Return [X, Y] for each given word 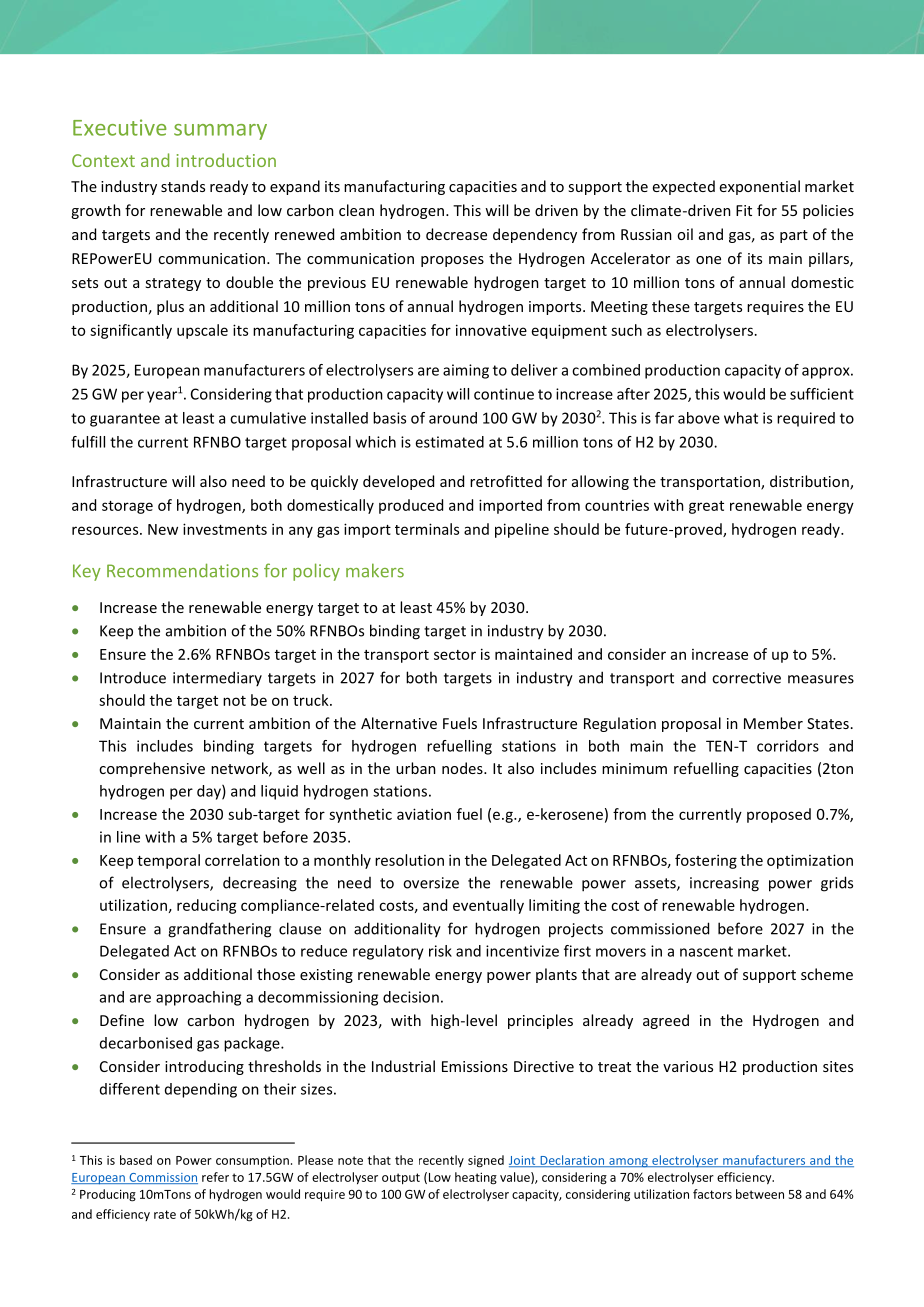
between [760, 1194]
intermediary [217, 678]
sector [455, 655]
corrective [746, 678]
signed [486, 1161]
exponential [760, 187]
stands [183, 186]
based [136, 1160]
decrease [456, 234]
